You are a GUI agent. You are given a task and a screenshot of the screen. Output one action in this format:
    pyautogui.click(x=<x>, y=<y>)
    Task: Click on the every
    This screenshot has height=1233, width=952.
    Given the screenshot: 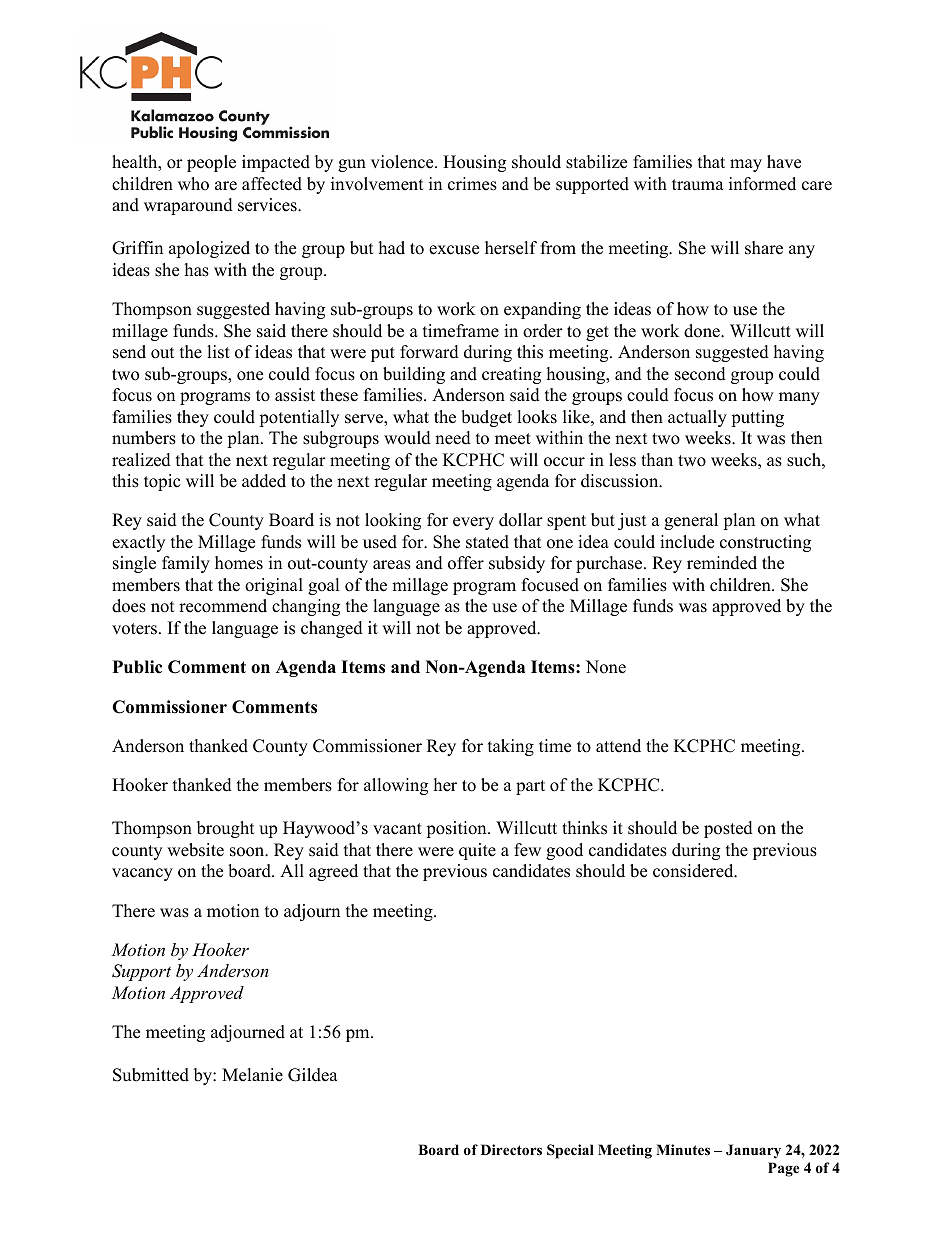 What is the action you would take?
    pyautogui.click(x=473, y=523)
